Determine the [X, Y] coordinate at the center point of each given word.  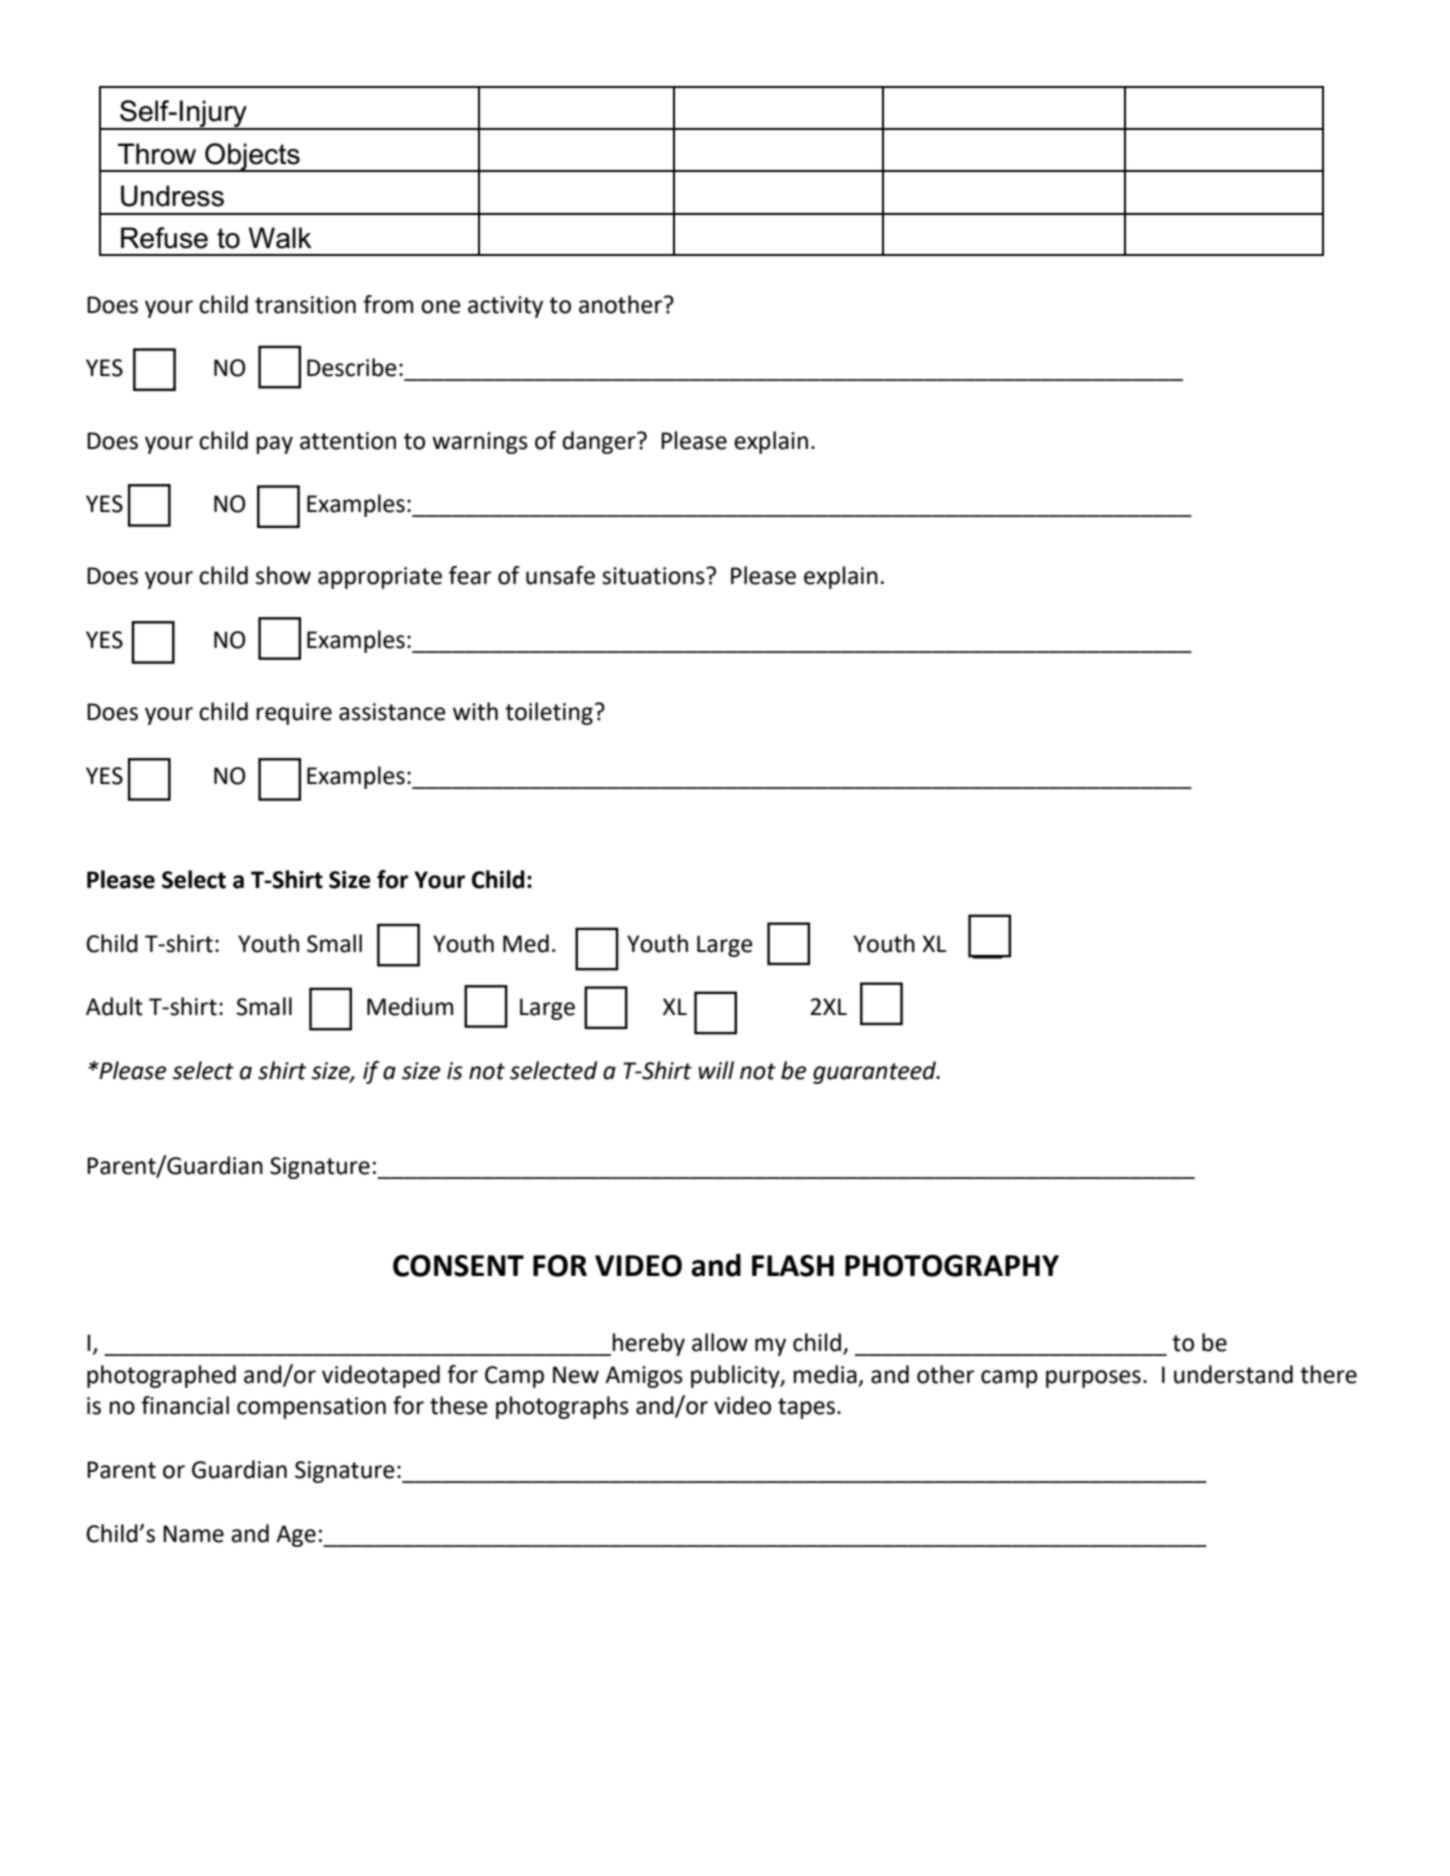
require [294, 714]
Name [193, 1534]
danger [600, 442]
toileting [549, 713]
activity [505, 307]
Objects [252, 157]
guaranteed [876, 1072]
